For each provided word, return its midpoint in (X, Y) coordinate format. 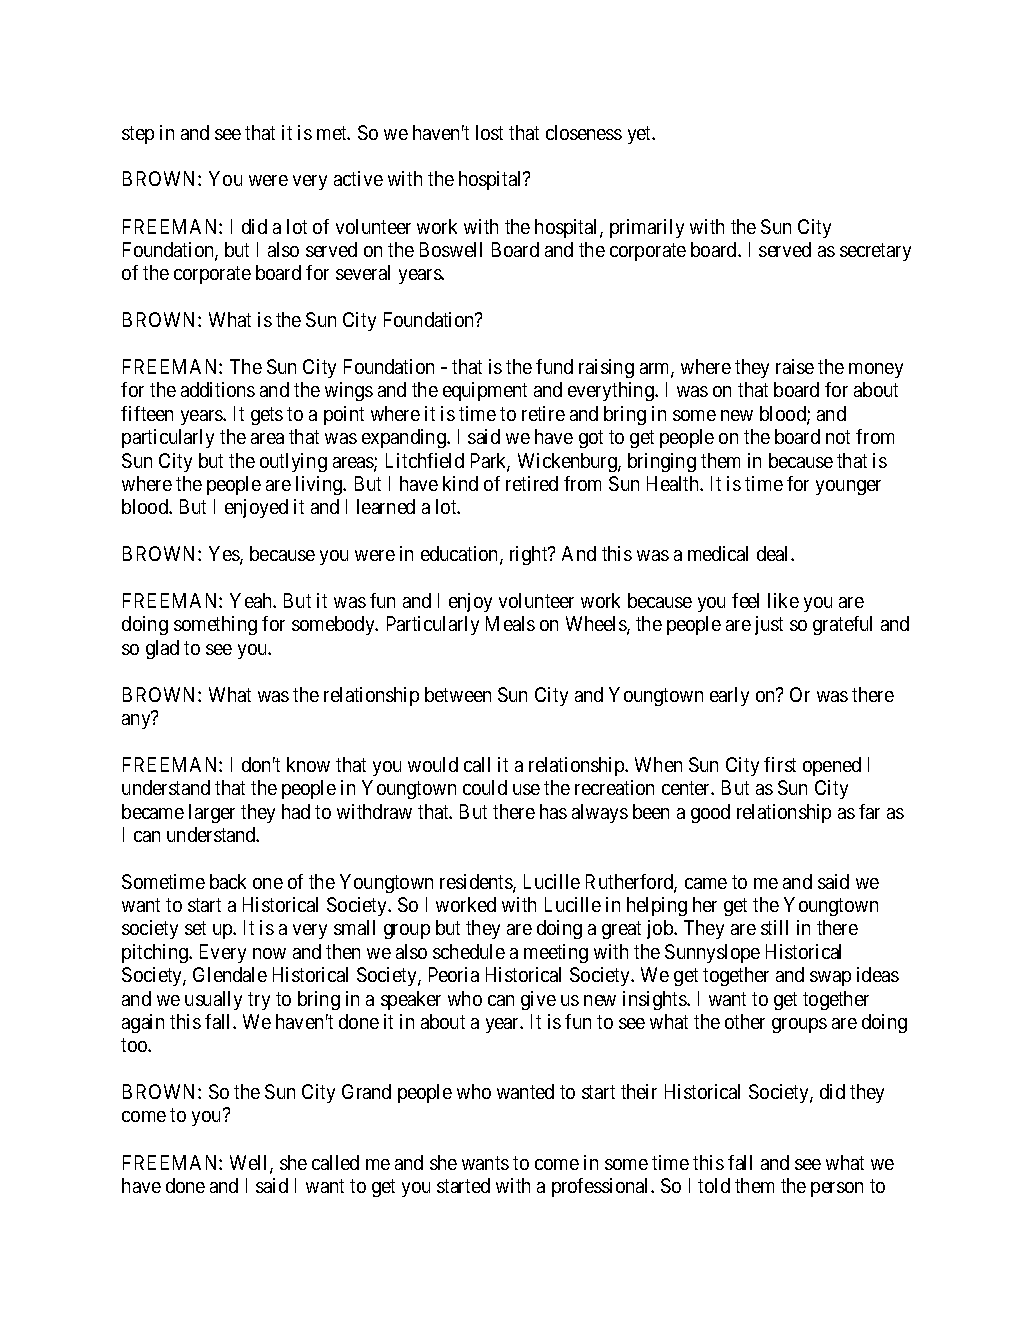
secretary (875, 252)
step (138, 135)
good (710, 813)
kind (460, 483)
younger (848, 487)
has (553, 811)
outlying (293, 462)
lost (489, 132)
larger (212, 813)
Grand (366, 1091)
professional (602, 1187)
